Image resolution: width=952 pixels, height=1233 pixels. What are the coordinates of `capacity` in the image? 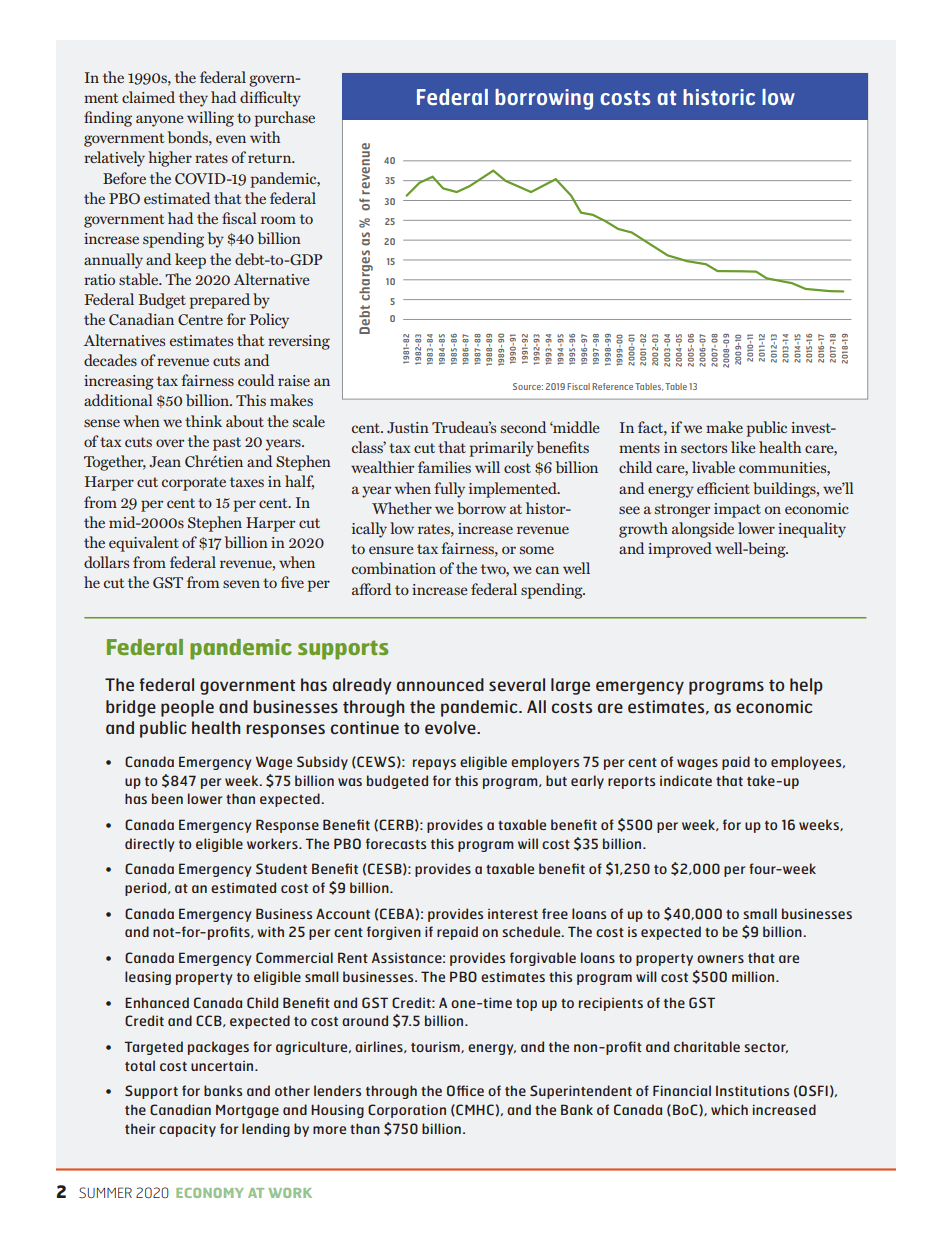 It's located at (187, 1130).
